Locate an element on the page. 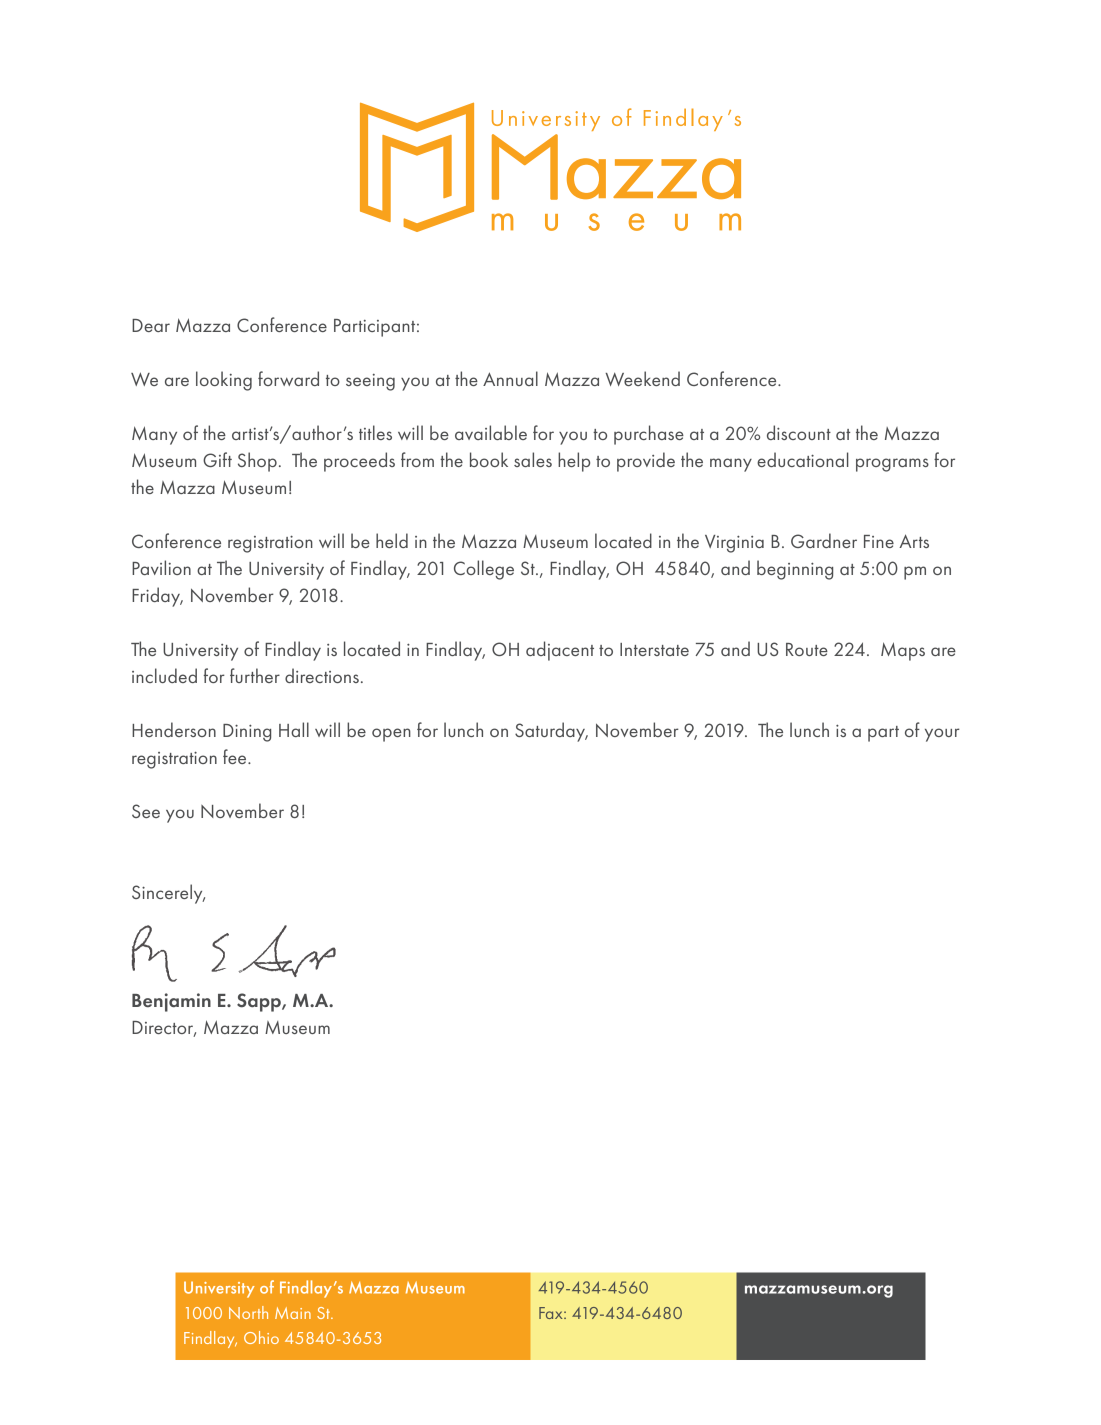 This document has height=1425, width=1101. Sapp is located at coordinates (260, 1002).
